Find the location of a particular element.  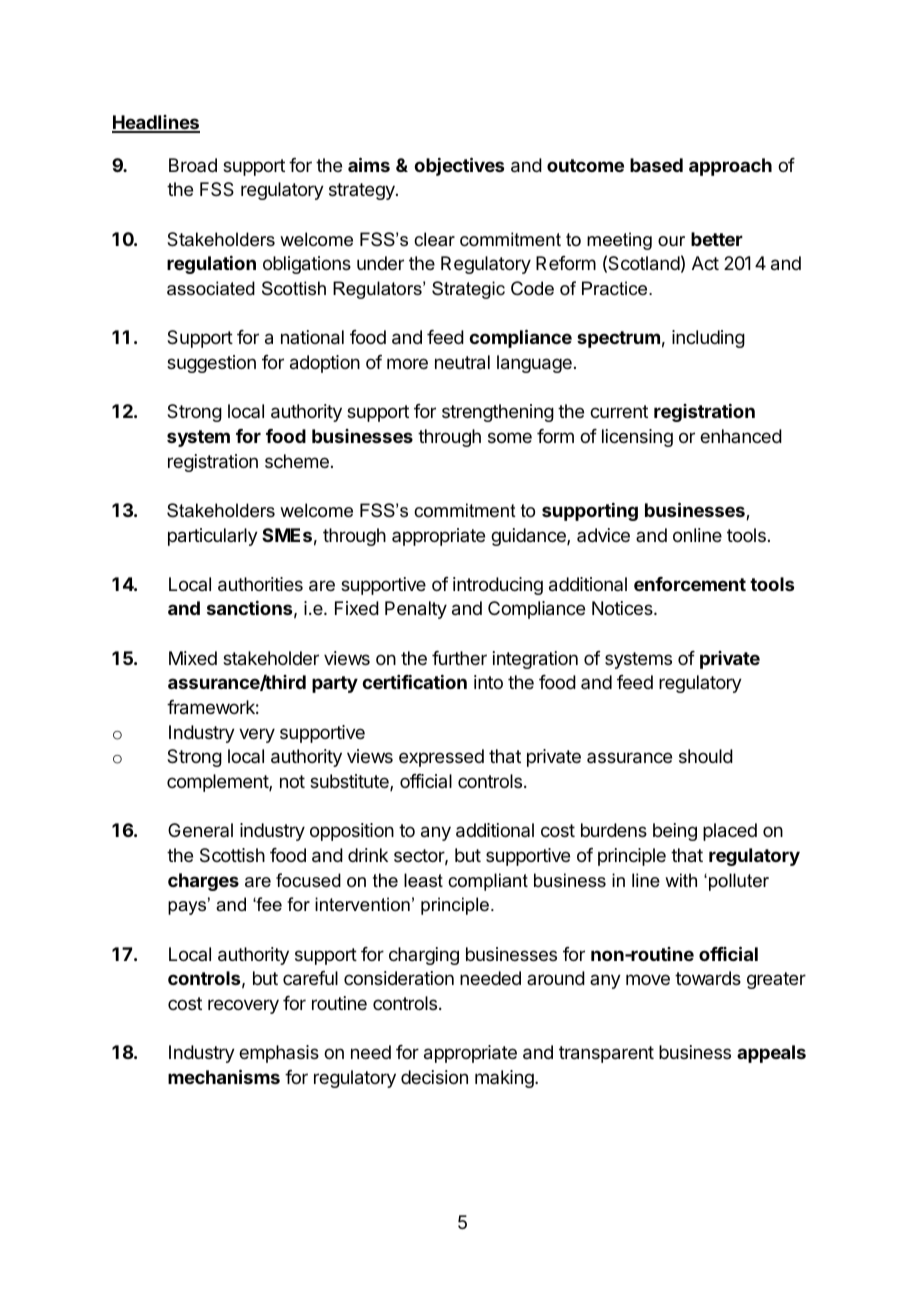

making is located at coordinates (505, 1079).
